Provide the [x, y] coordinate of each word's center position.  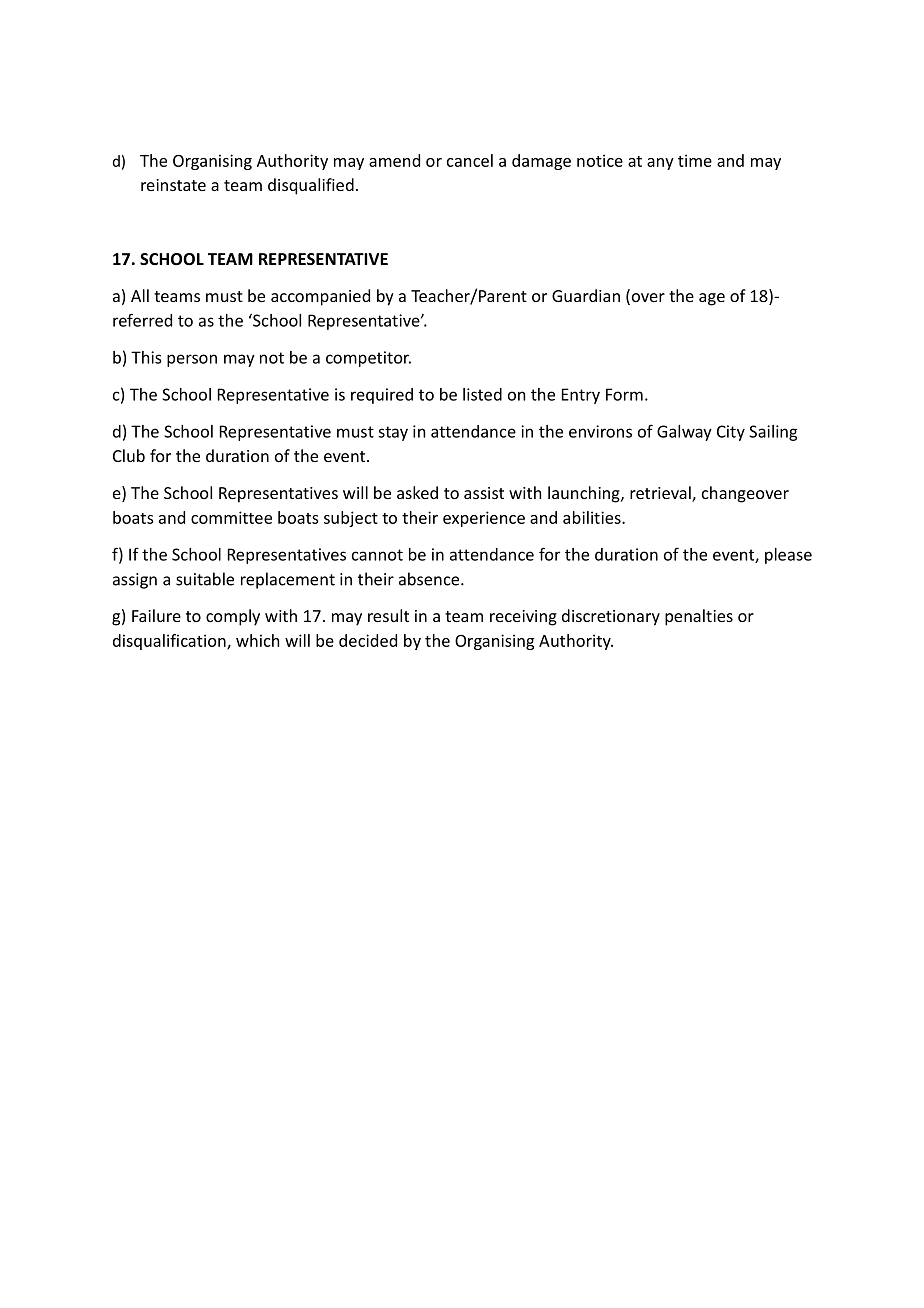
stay [393, 433]
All [140, 295]
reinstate [173, 185]
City [731, 433]
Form [624, 394]
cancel [470, 160]
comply [233, 617]
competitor [368, 359]
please [788, 556]
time [695, 160]
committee [231, 517]
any [660, 164]
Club [129, 455]
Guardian [586, 295]
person [192, 360]
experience [484, 519]
